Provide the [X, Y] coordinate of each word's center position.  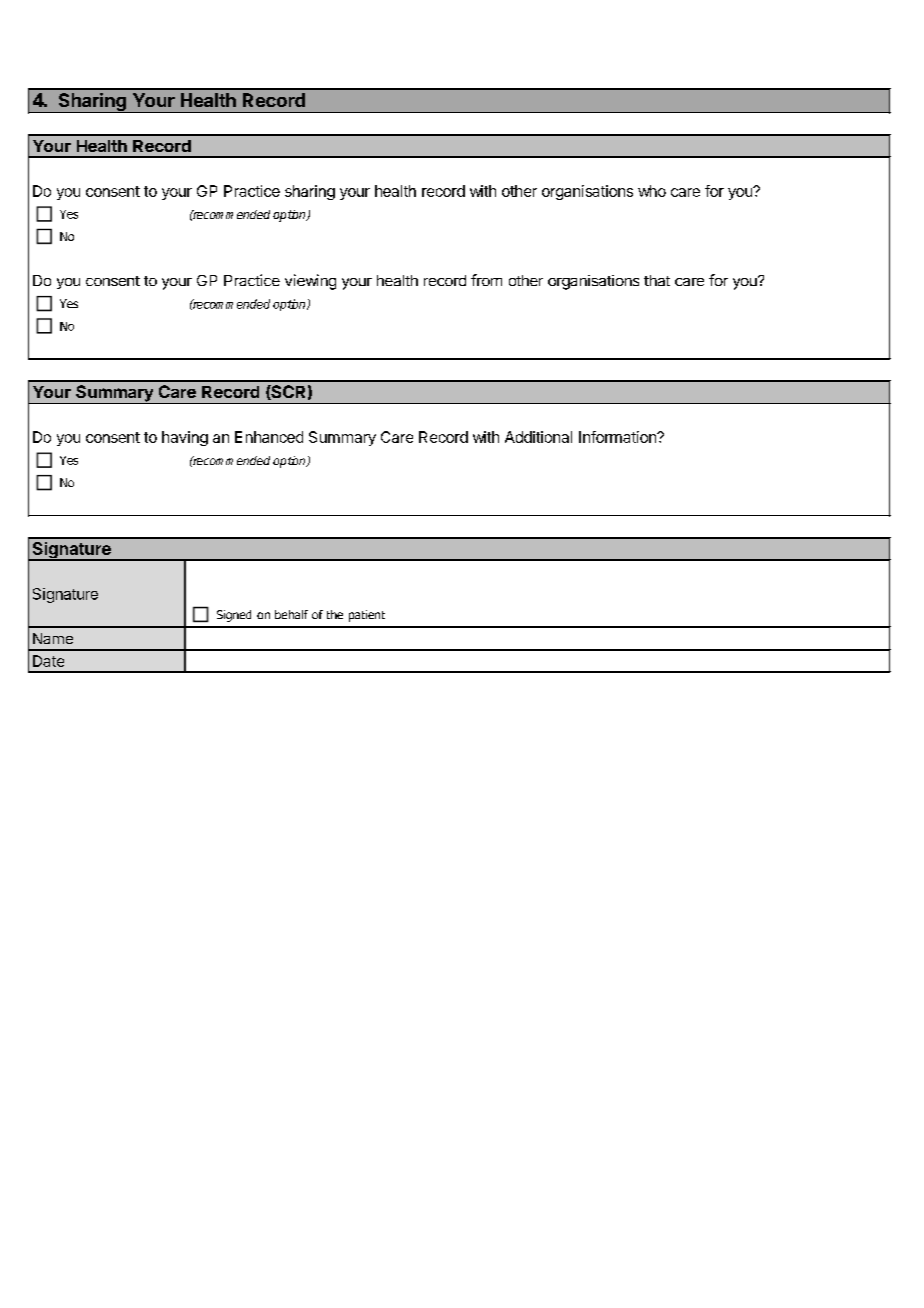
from [486, 280]
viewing [310, 282]
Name [53, 638]
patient [367, 616]
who [652, 191]
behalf [291, 614]
